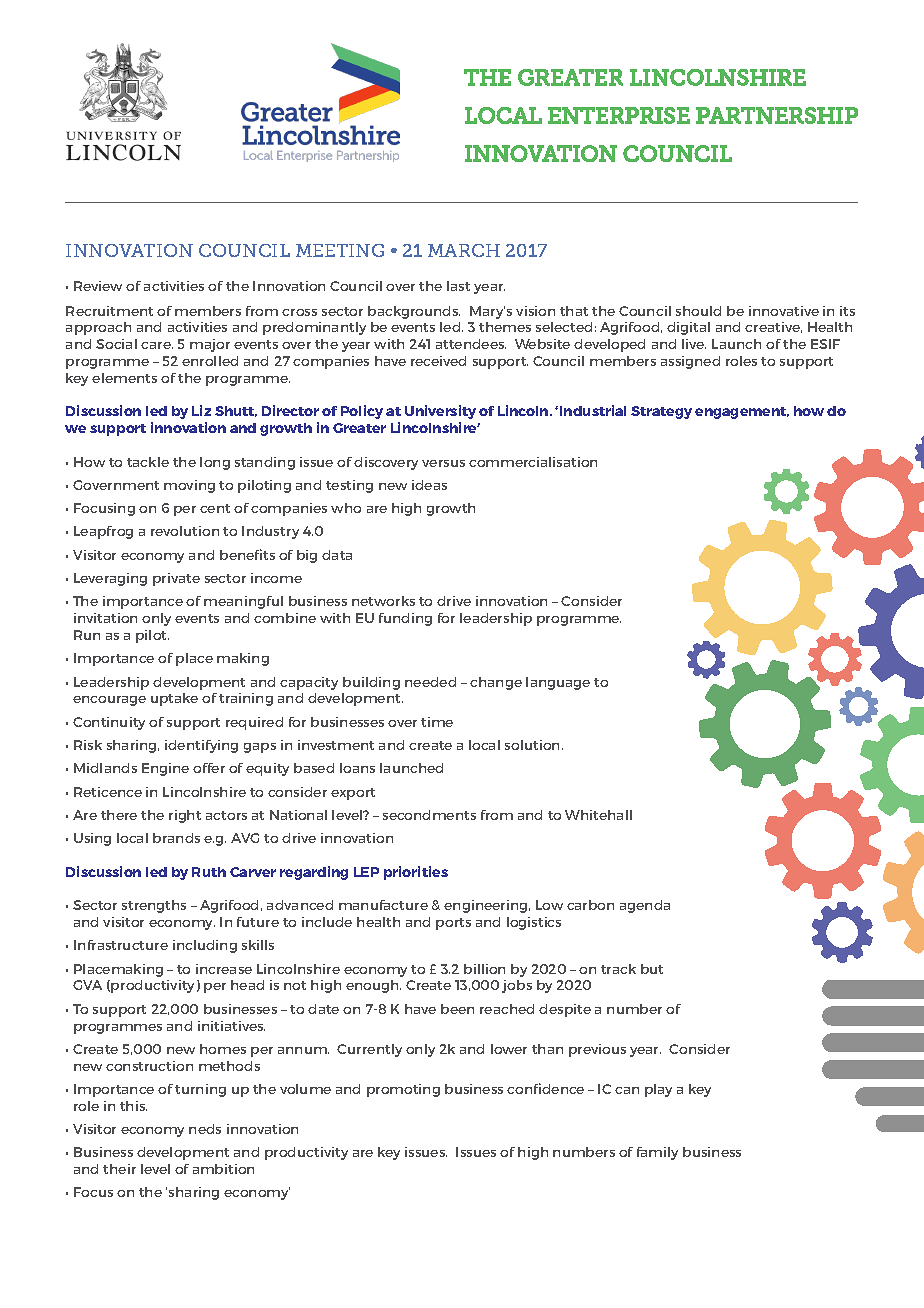 This document has width=924, height=1308. What do you see at coordinates (133, 1106) in the document?
I see `this` at bounding box center [133, 1106].
